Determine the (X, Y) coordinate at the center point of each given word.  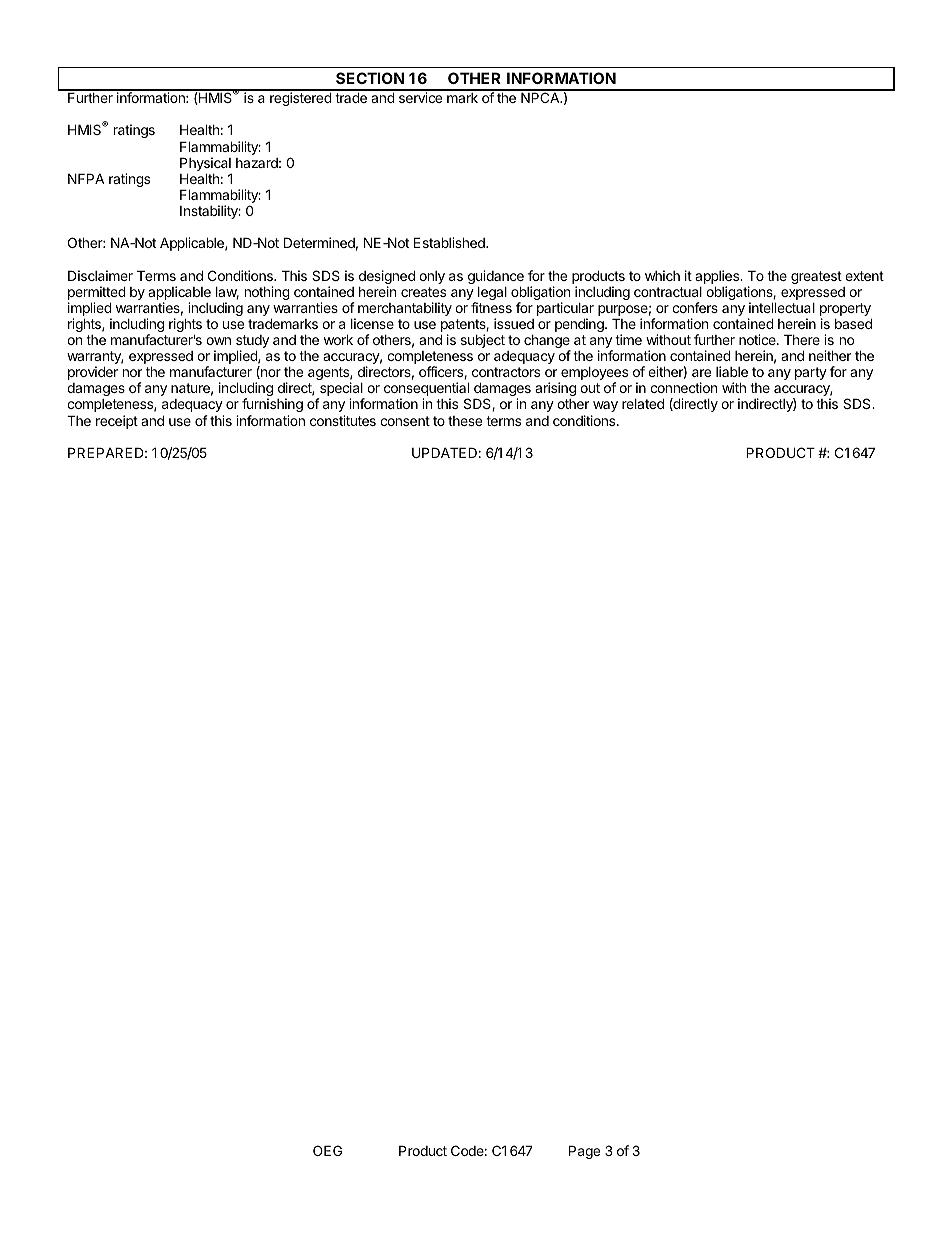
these (465, 421)
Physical (206, 165)
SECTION (370, 78)
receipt (117, 422)
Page (584, 1152)
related (643, 403)
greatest (816, 277)
